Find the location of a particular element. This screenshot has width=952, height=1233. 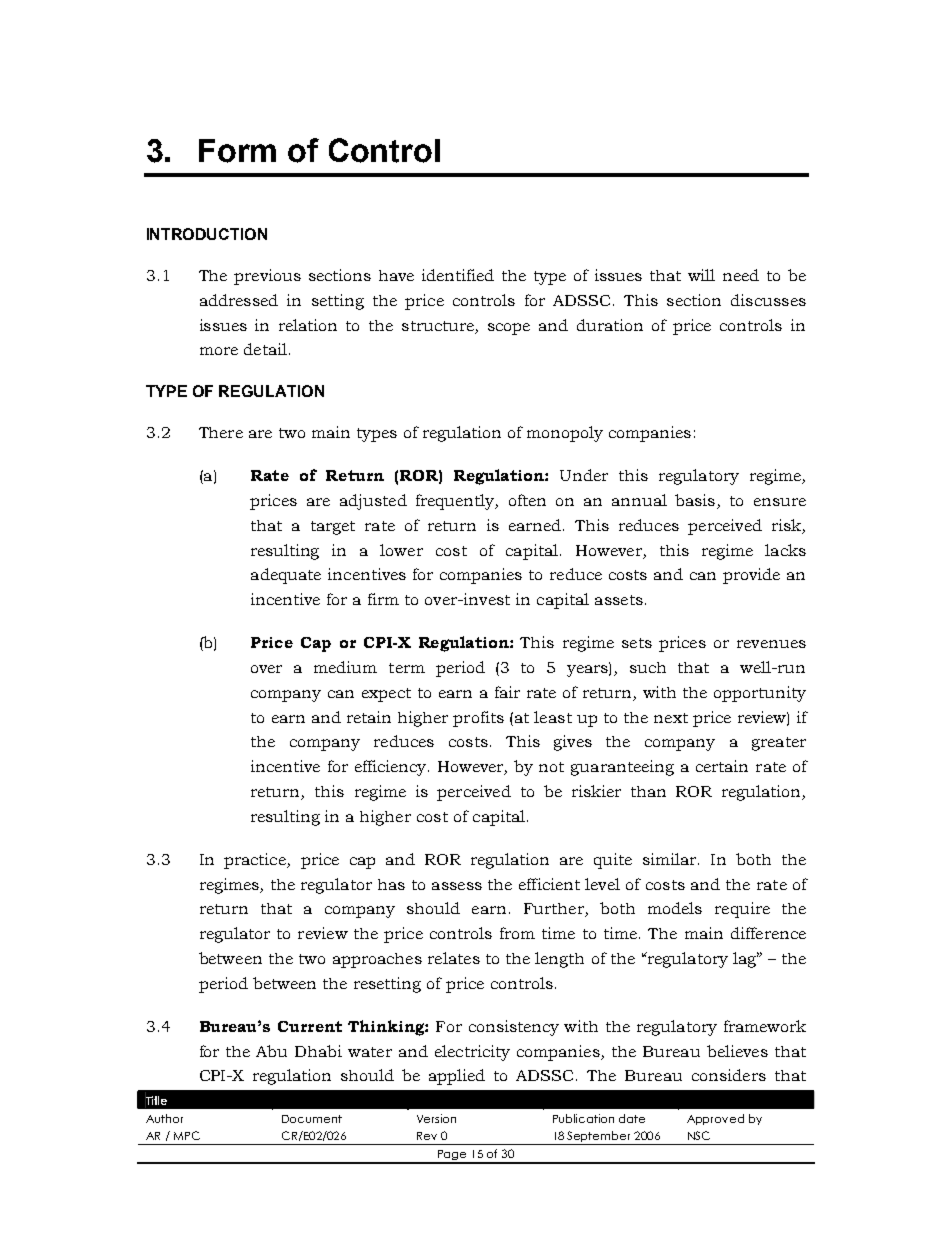

identified is located at coordinates (458, 275).
